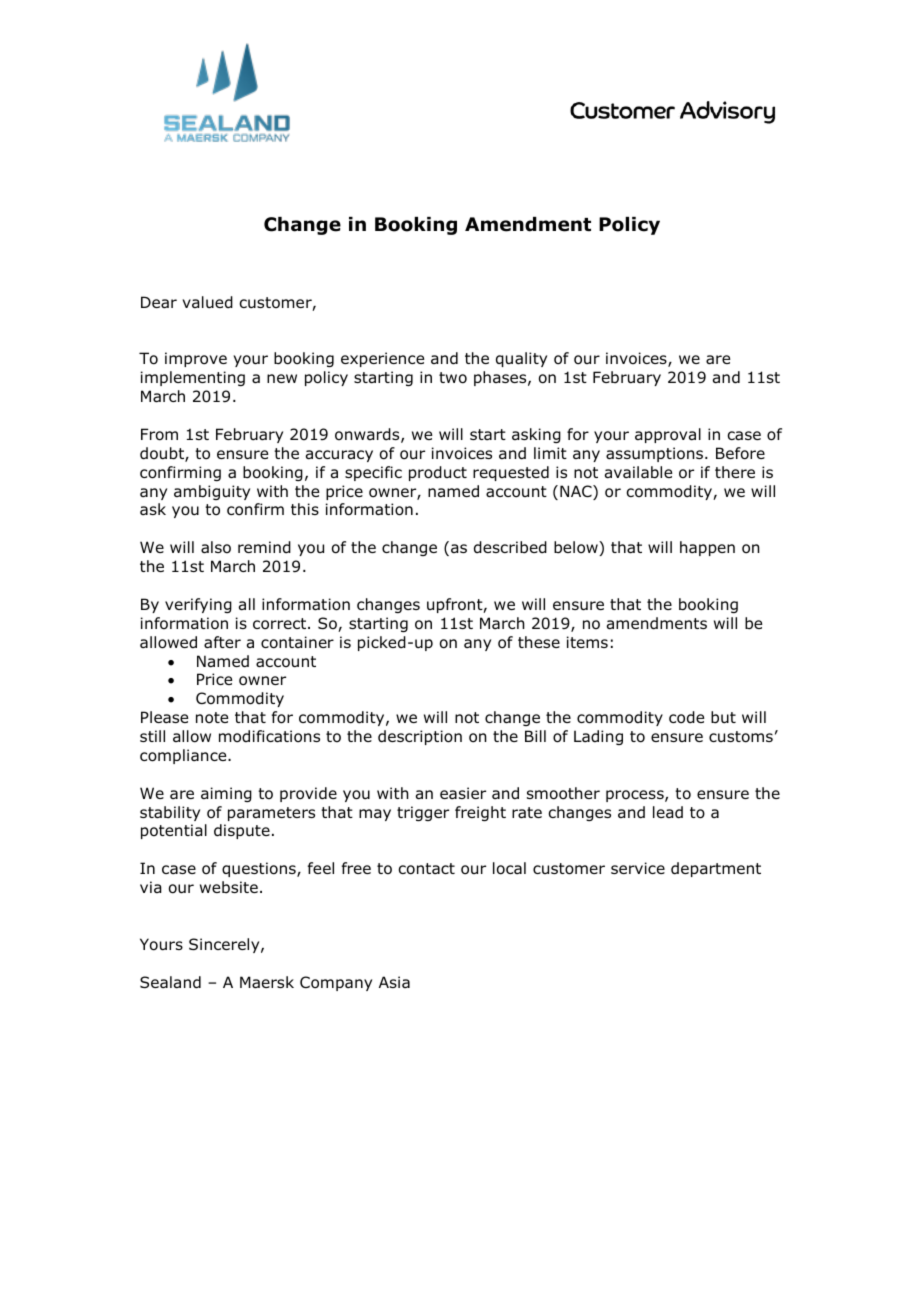  I want to click on Maersk, so click(267, 982).
